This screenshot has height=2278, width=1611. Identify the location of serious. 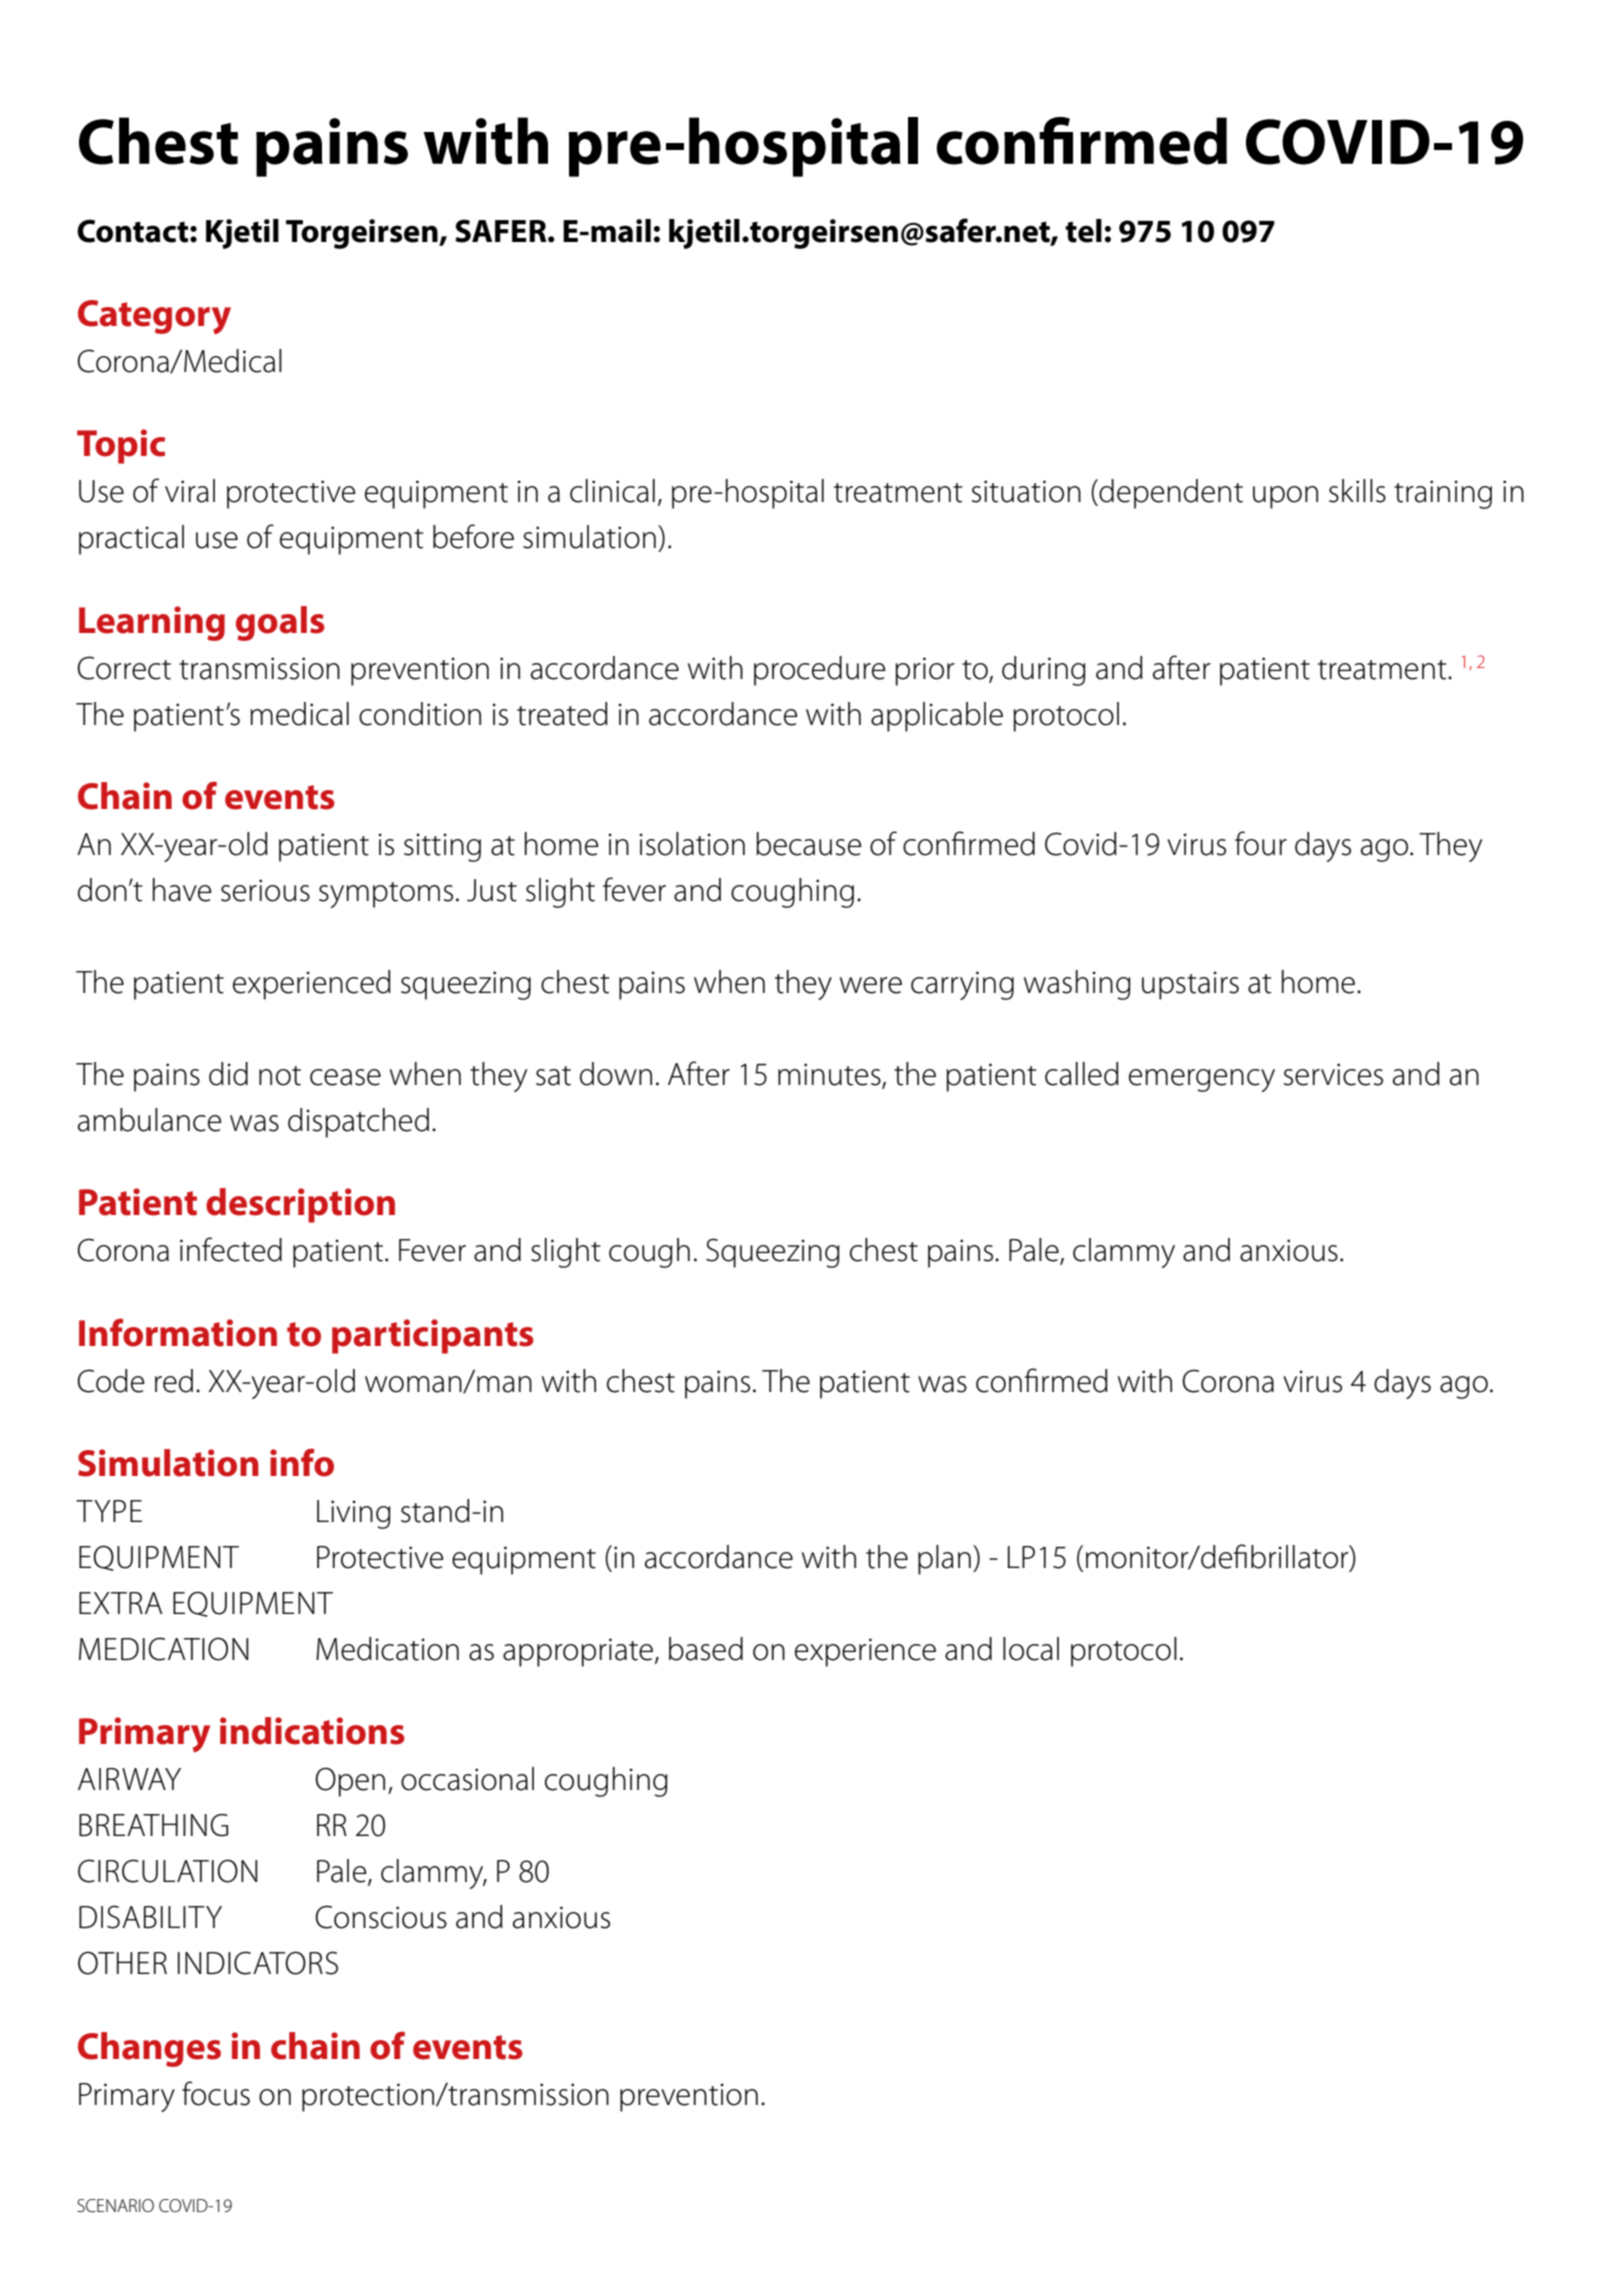
(265, 890).
